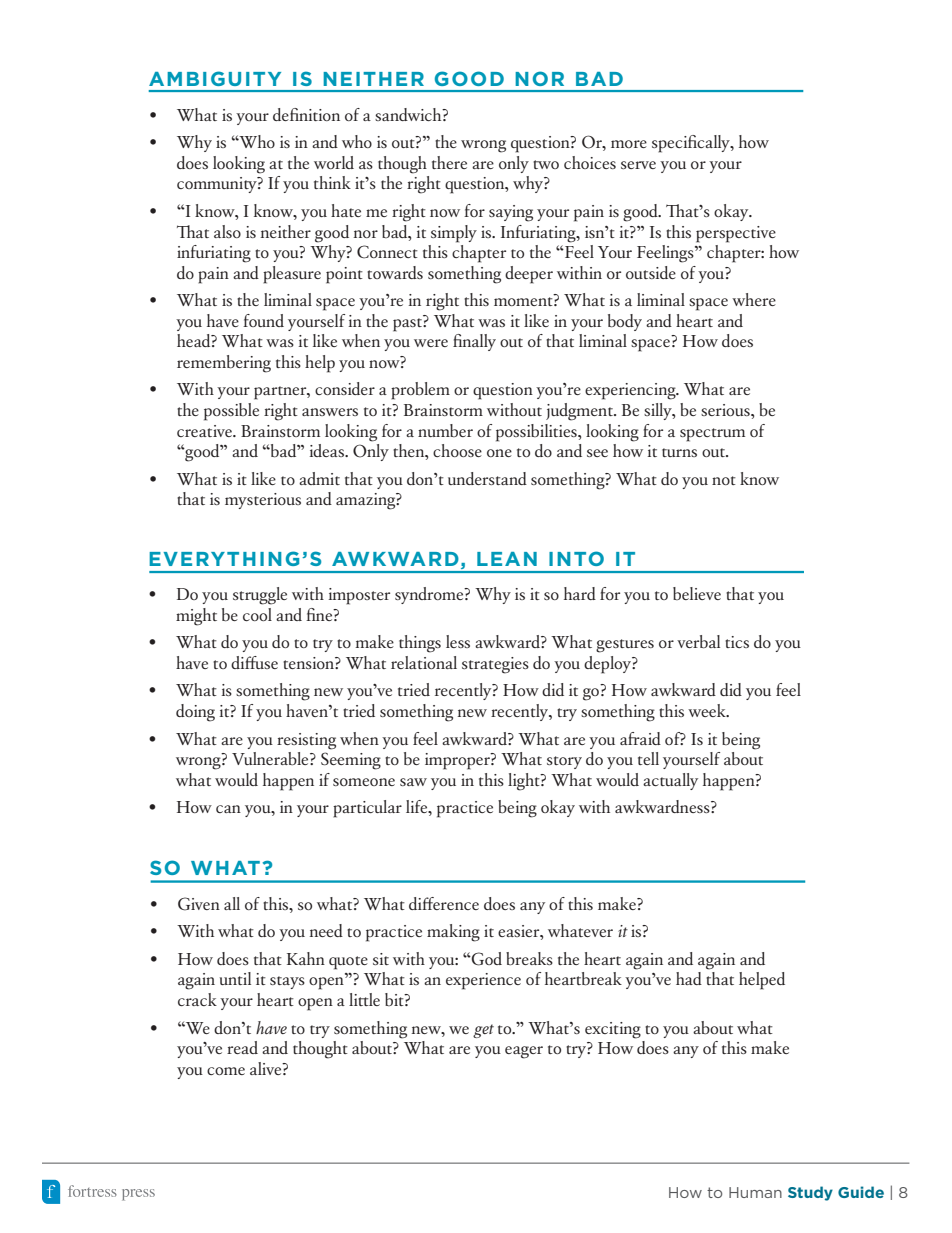 The height and width of the page is (1233, 952). Describe the element at coordinates (689, 978) in the page. I see `had` at that location.
